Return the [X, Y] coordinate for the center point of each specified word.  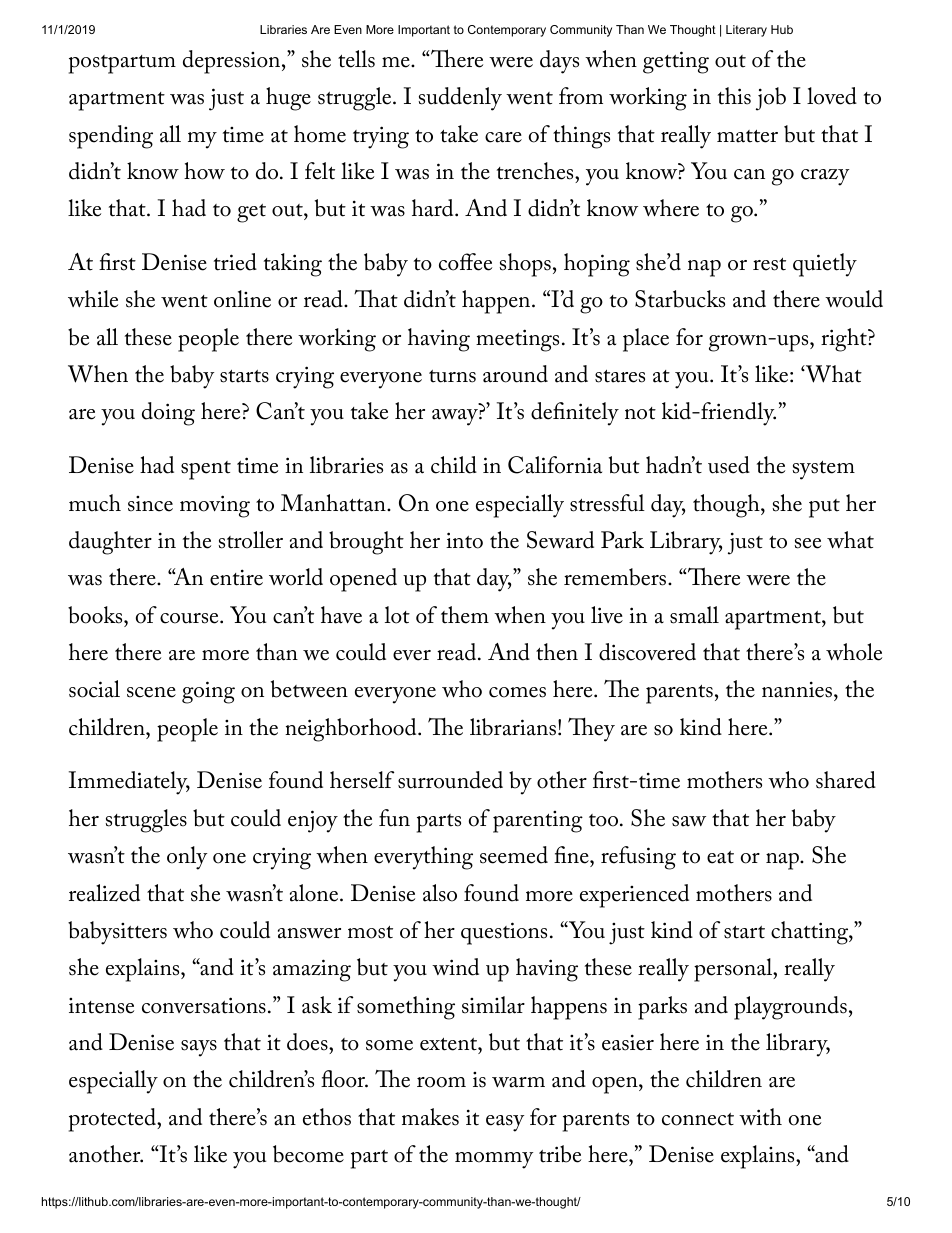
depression [233, 62]
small [694, 615]
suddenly [460, 99]
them [465, 615]
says [199, 1048]
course [190, 618]
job [771, 99]
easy [505, 1123]
